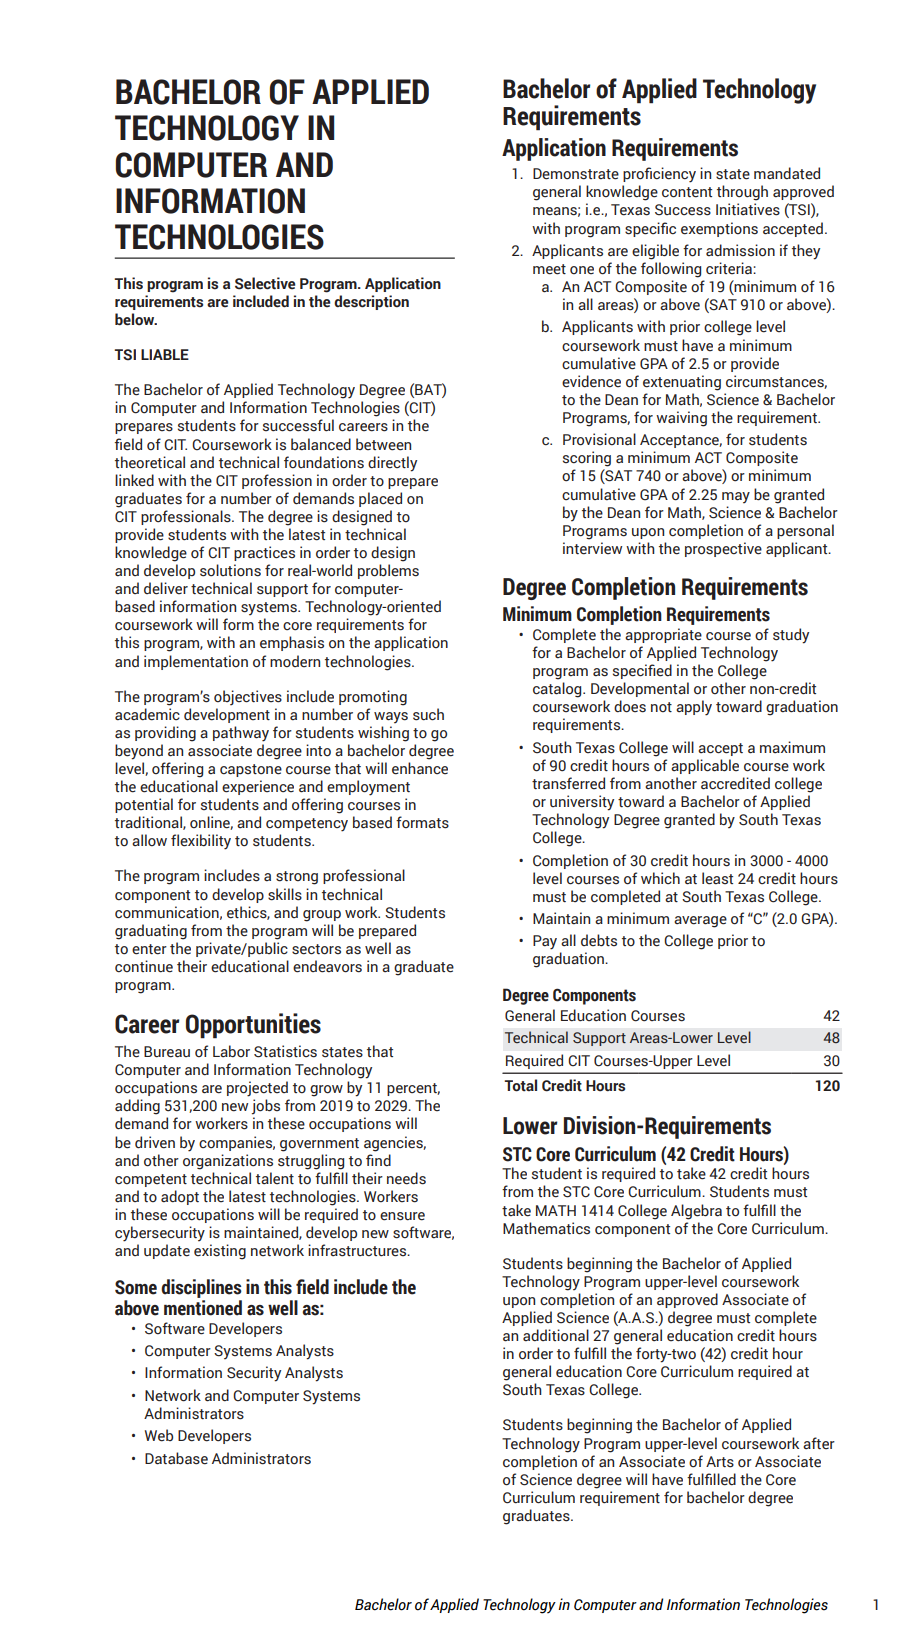  I want to click on Initiatives, so click(748, 209).
